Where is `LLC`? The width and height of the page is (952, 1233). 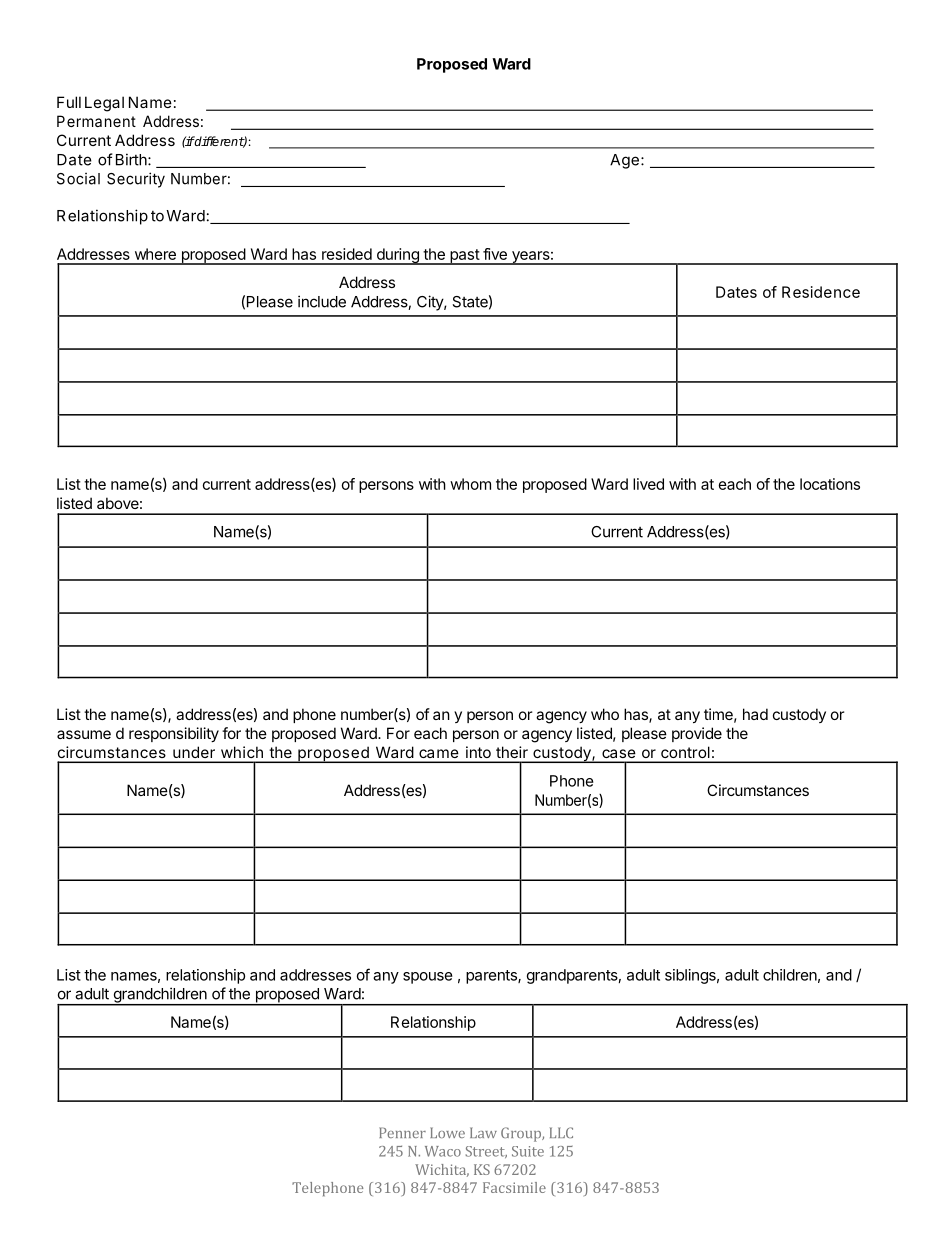 LLC is located at coordinates (561, 1132).
